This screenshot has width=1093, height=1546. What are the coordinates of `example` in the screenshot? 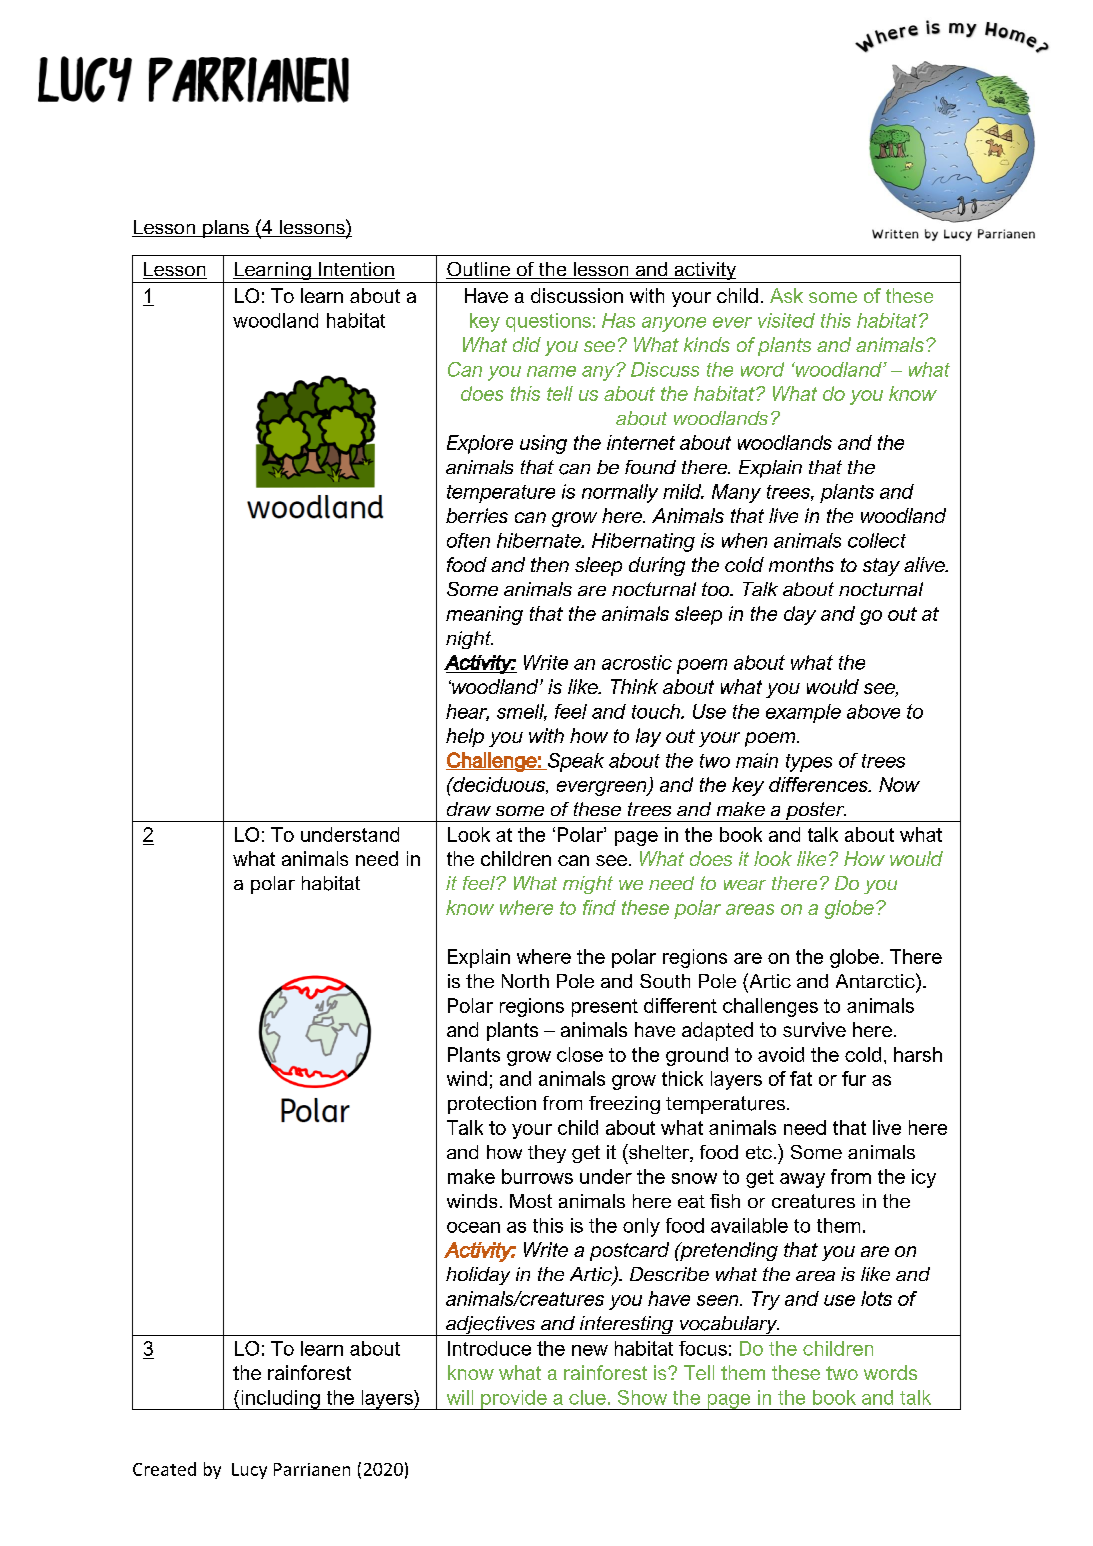 It's located at (803, 713).
